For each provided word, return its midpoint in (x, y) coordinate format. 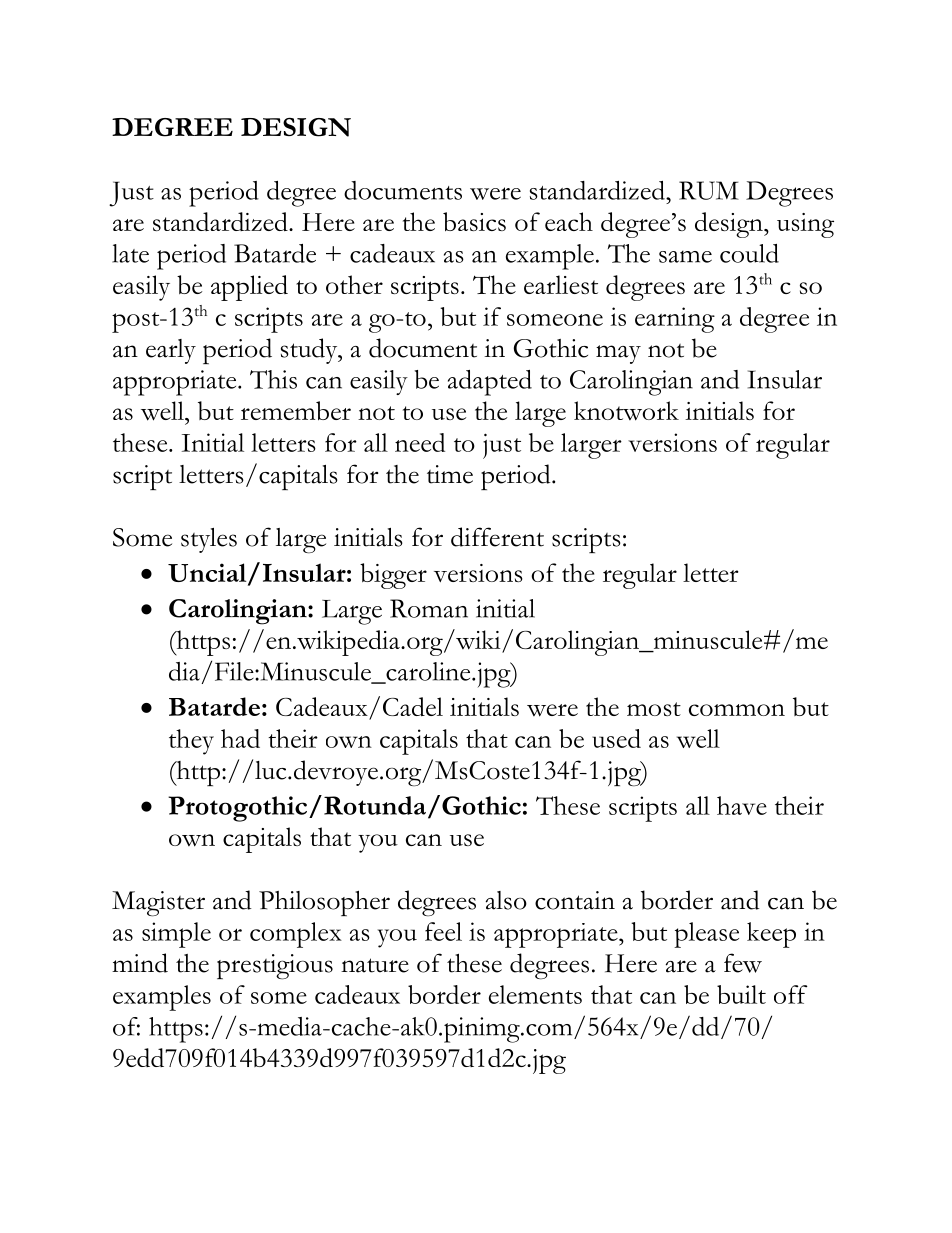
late (130, 253)
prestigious (275, 967)
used (616, 738)
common (737, 710)
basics (474, 221)
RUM (709, 190)
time (450, 474)
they (191, 742)
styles (209, 540)
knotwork (626, 411)
